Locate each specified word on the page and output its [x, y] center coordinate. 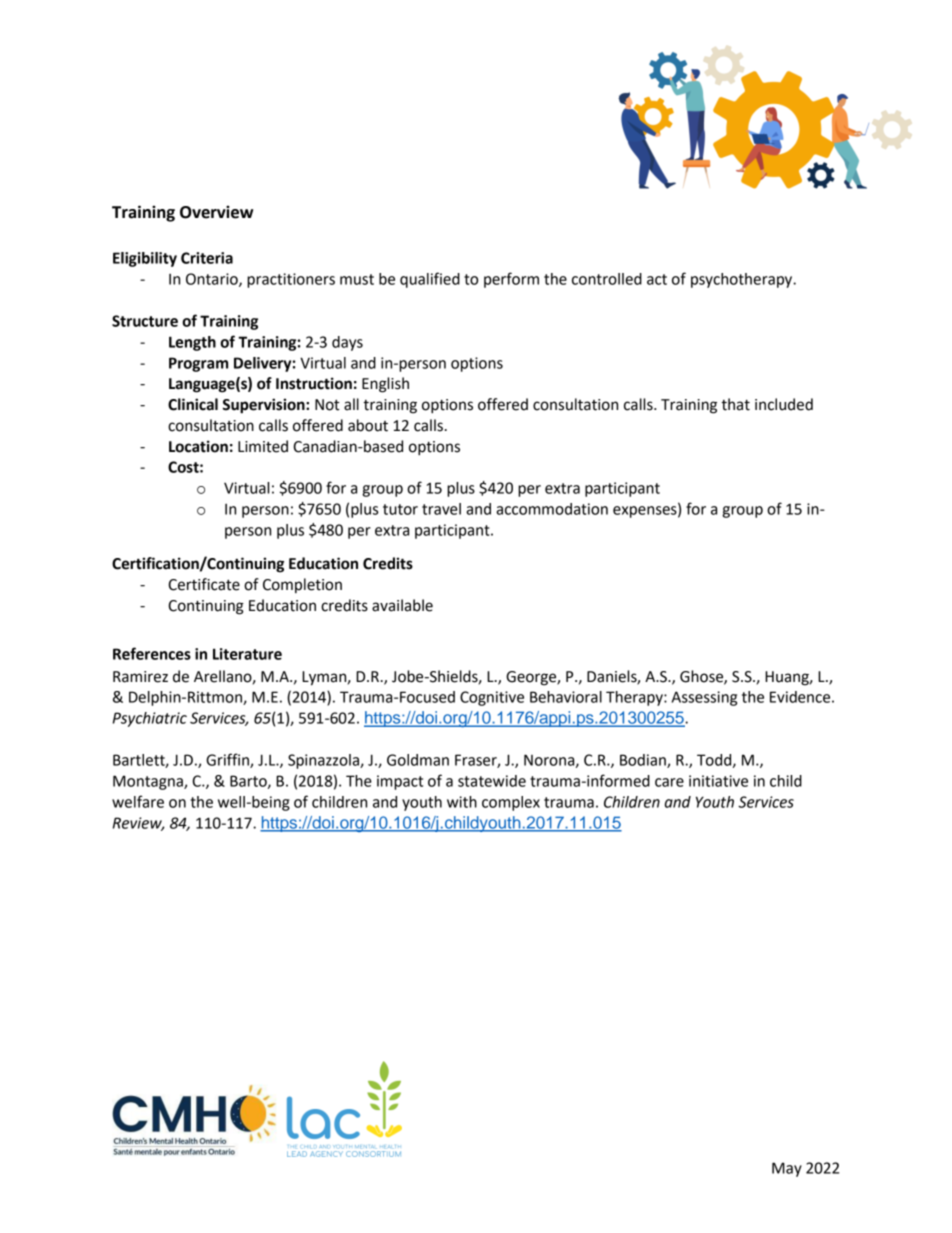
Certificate [204, 584]
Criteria [207, 258]
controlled [607, 279]
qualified [430, 280]
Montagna [149, 782]
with [462, 802]
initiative [718, 781]
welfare [138, 801]
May [787, 1169]
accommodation [552, 509]
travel [441, 509]
